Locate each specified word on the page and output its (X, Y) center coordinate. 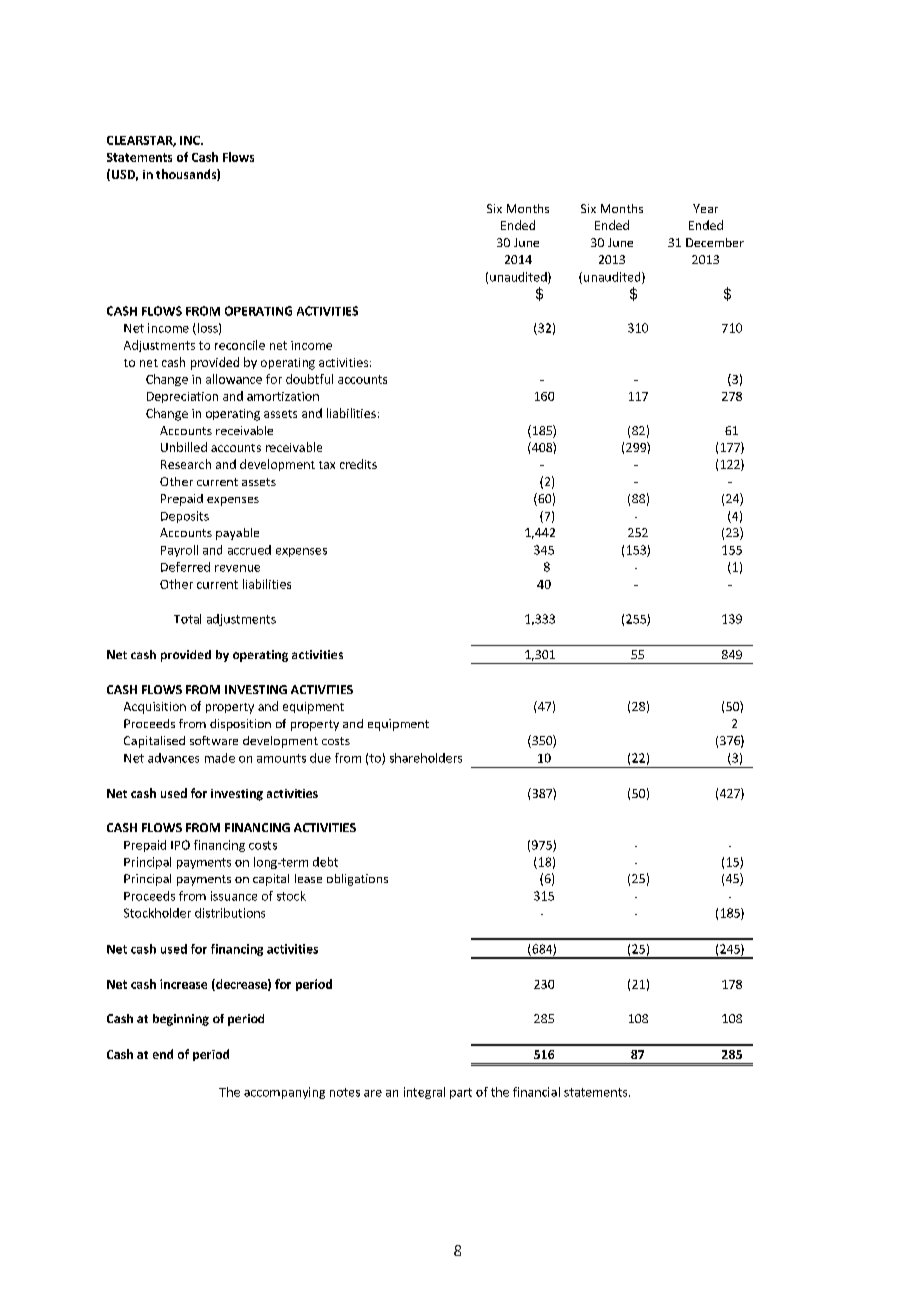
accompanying (284, 1093)
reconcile (240, 345)
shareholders (426, 758)
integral (424, 1093)
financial (536, 1092)
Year (705, 208)
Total (187, 619)
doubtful (309, 379)
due (320, 758)
